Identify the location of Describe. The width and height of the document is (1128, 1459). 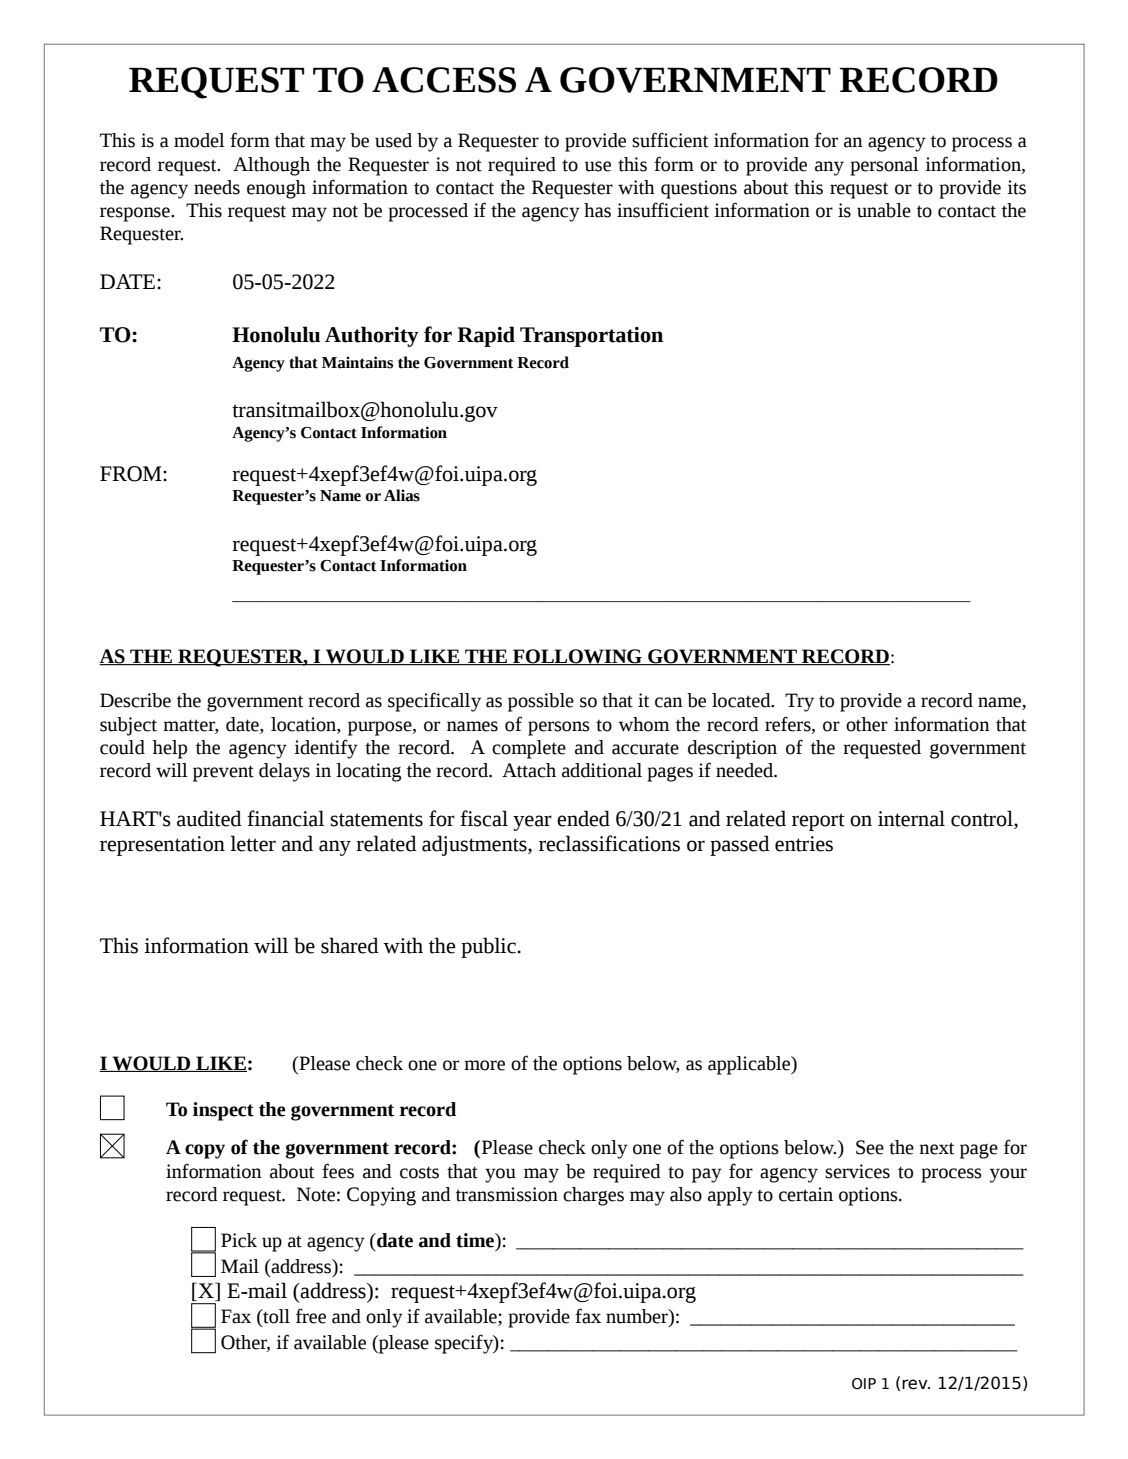
(135, 700).
